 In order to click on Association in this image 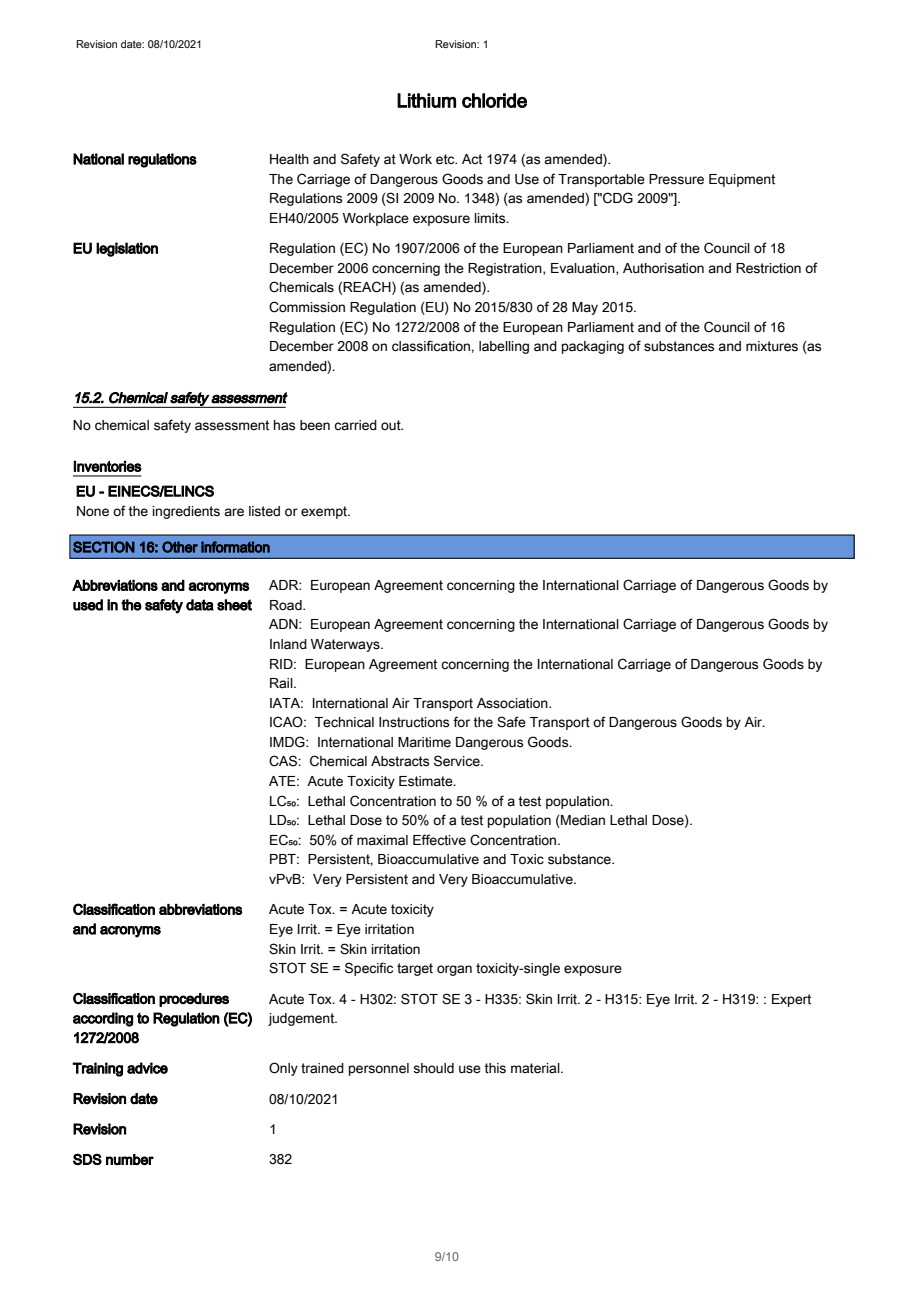, I will do `click(513, 703)`.
